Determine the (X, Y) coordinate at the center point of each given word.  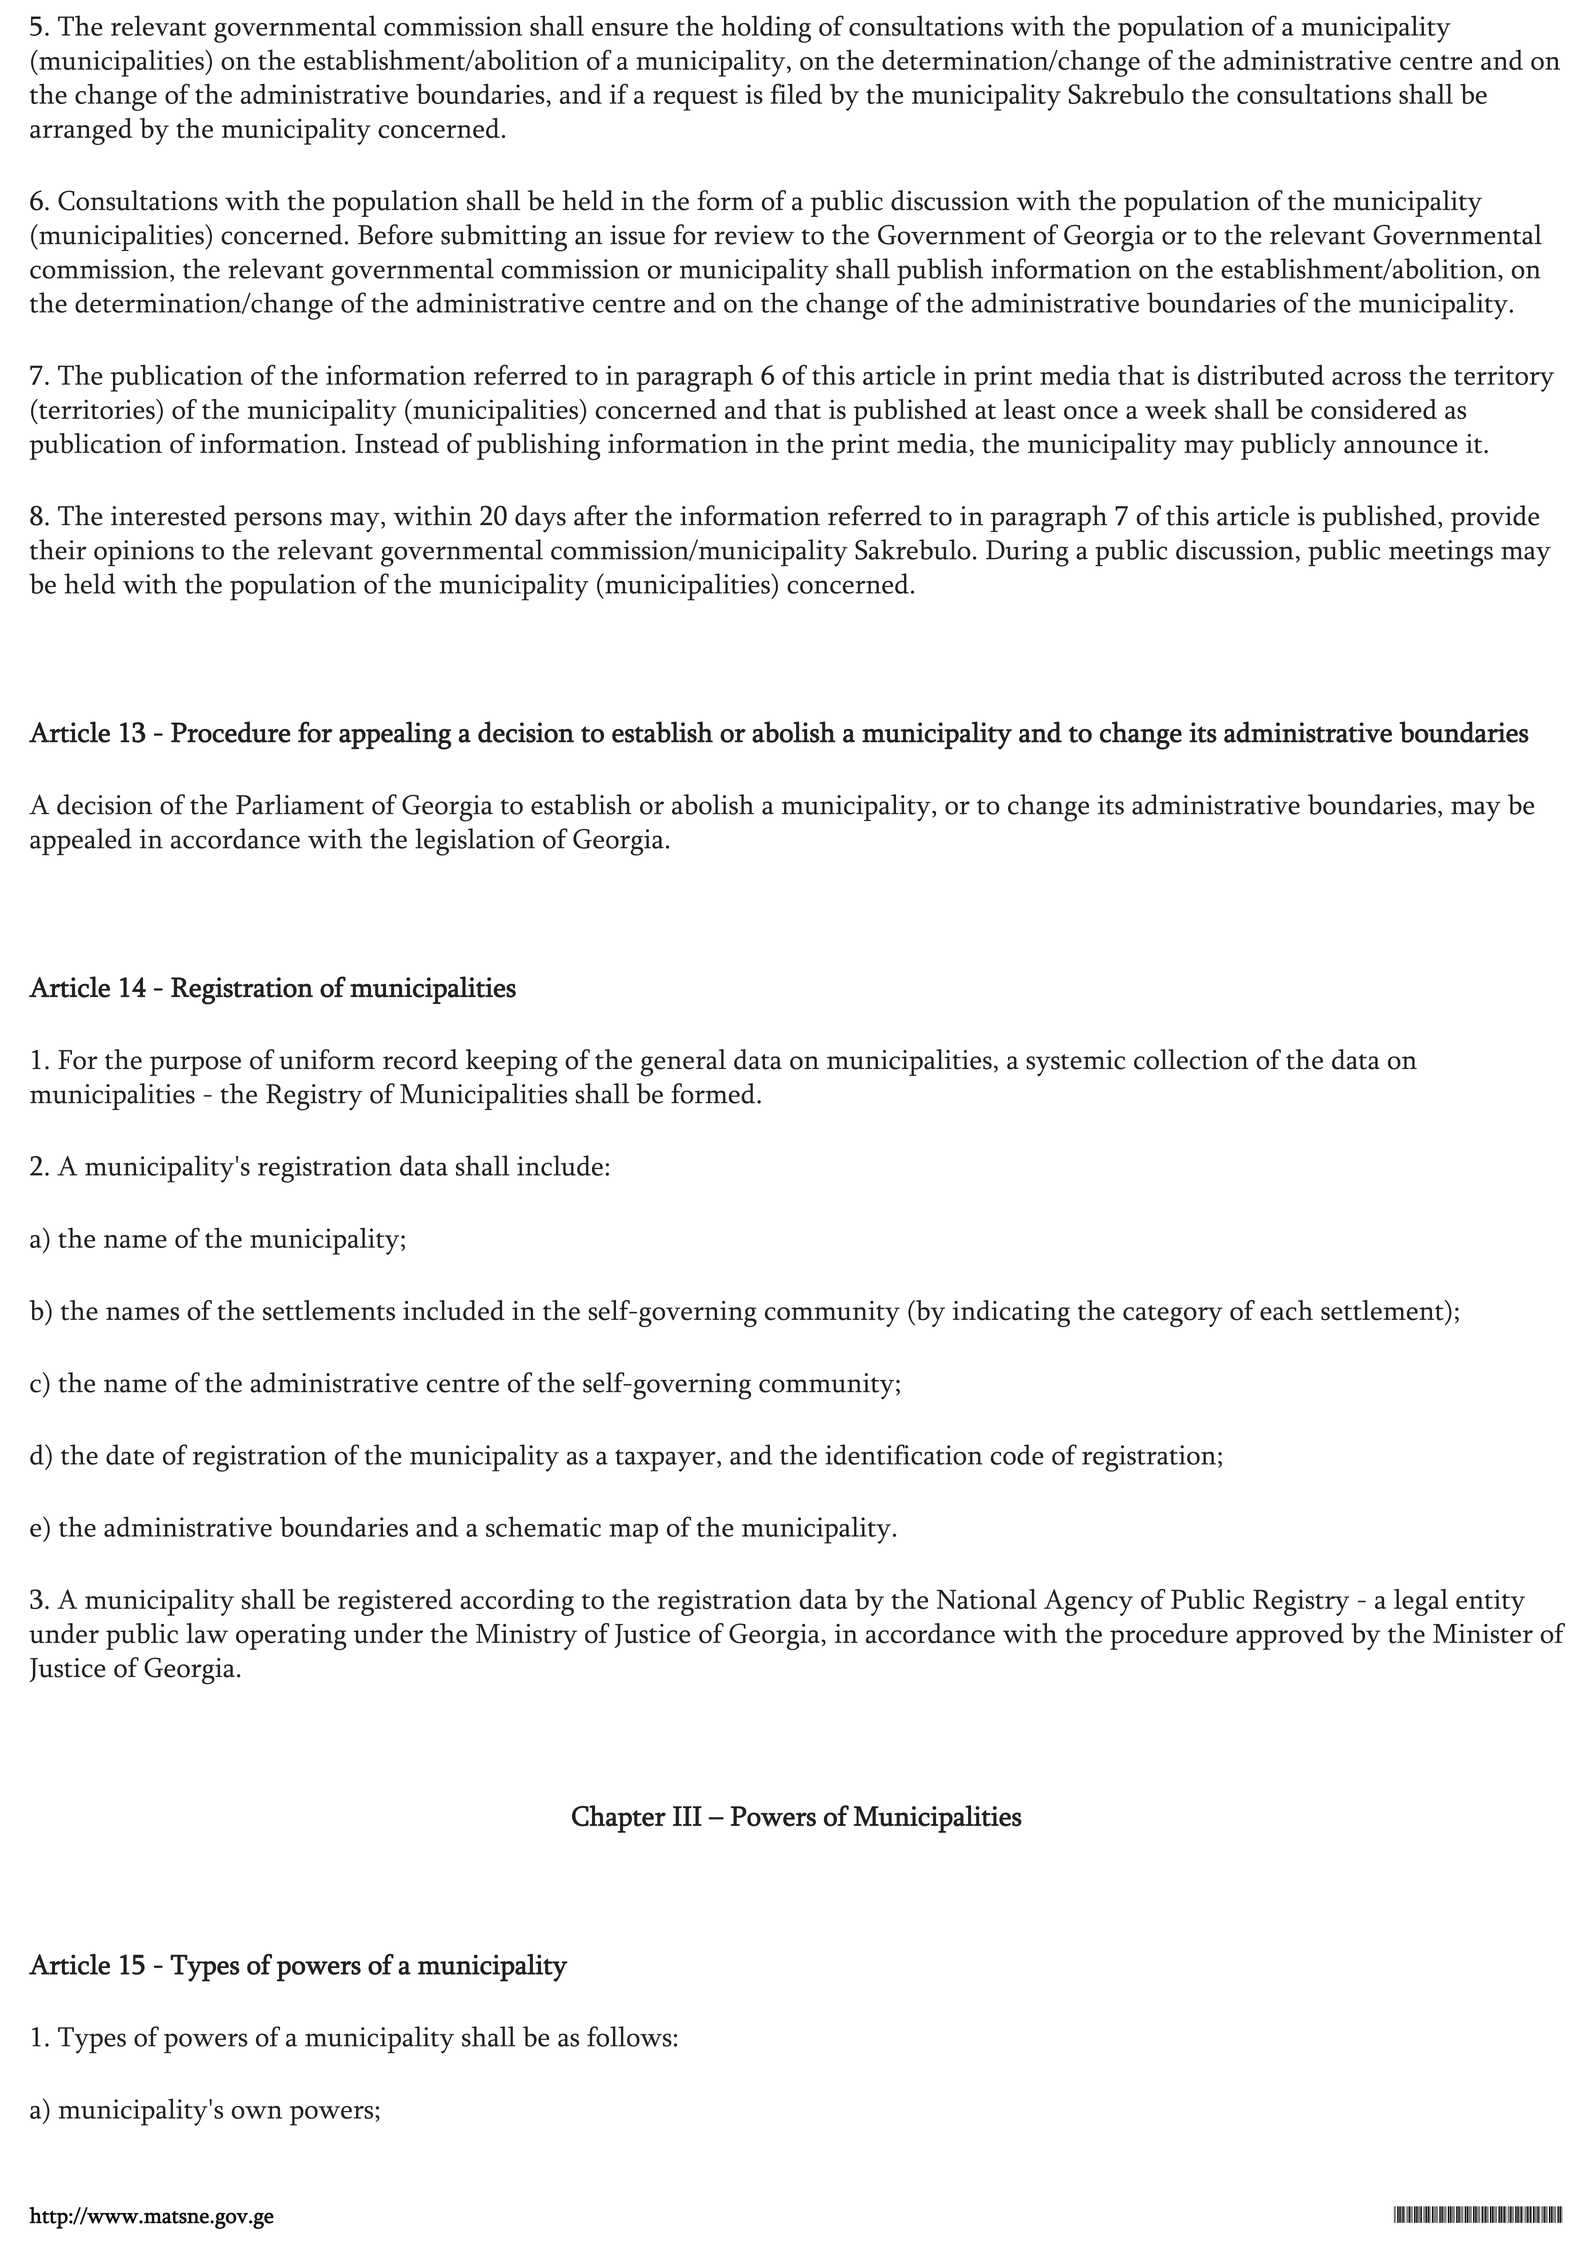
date (130, 1454)
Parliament (300, 804)
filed (796, 93)
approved (1290, 1636)
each (1286, 1310)
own (256, 2112)
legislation (475, 842)
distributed (1260, 375)
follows (629, 2036)
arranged (81, 131)
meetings (1441, 553)
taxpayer (666, 1461)
